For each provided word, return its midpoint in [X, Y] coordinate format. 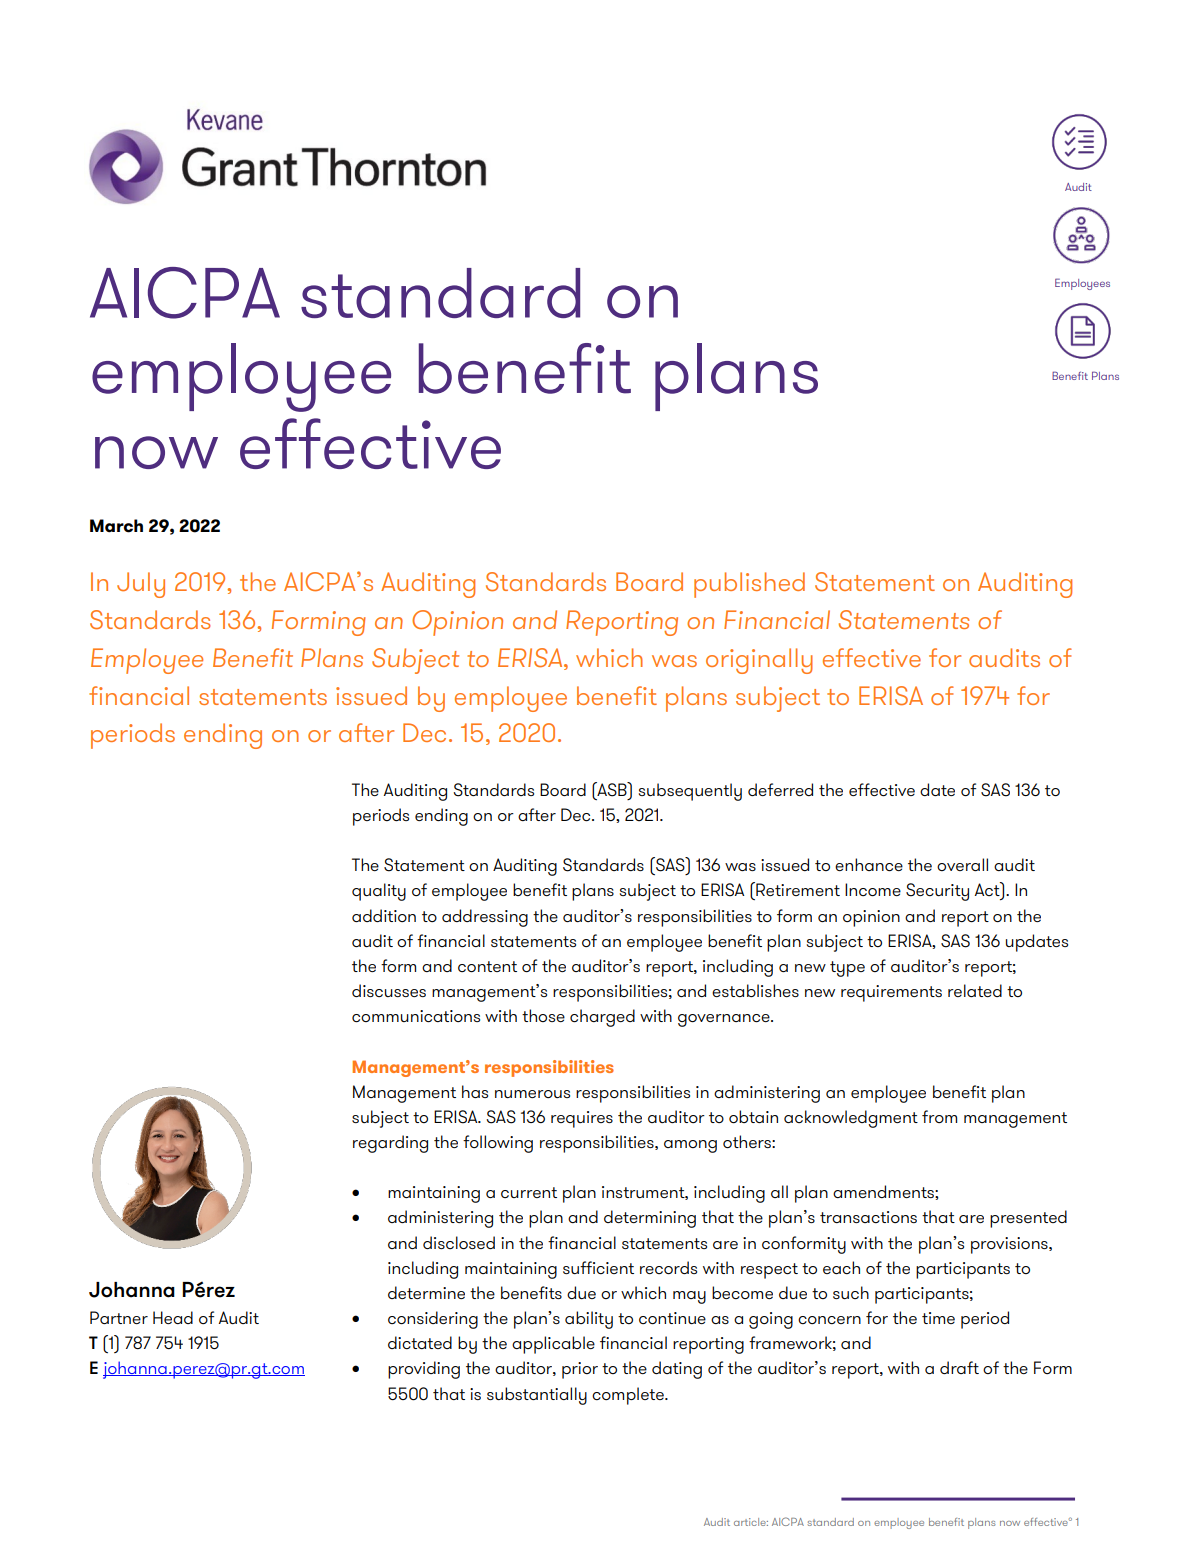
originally [759, 661]
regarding [390, 1144]
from [939, 1116]
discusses [389, 990]
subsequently [690, 792]
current [529, 1192]
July [141, 585]
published [749, 585]
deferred [780, 789]
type [847, 969]
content [487, 966]
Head [173, 1317]
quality [379, 892]
